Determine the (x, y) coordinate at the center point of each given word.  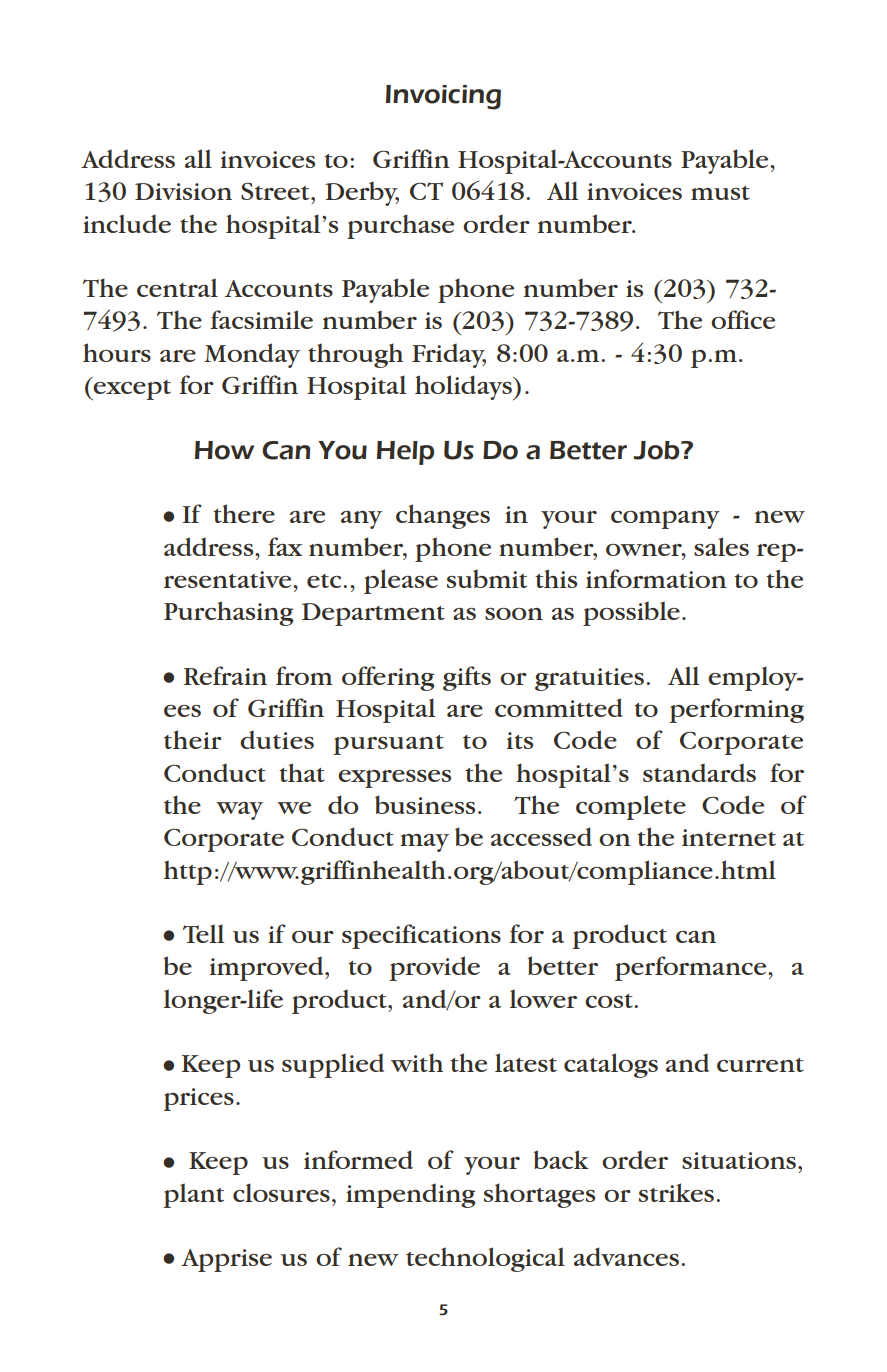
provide (435, 968)
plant (194, 1195)
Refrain (225, 675)
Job (657, 450)
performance (692, 968)
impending (410, 1195)
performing (737, 710)
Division (183, 191)
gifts (467, 678)
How (224, 450)
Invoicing (443, 97)
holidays (464, 387)
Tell (204, 933)
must (720, 193)
